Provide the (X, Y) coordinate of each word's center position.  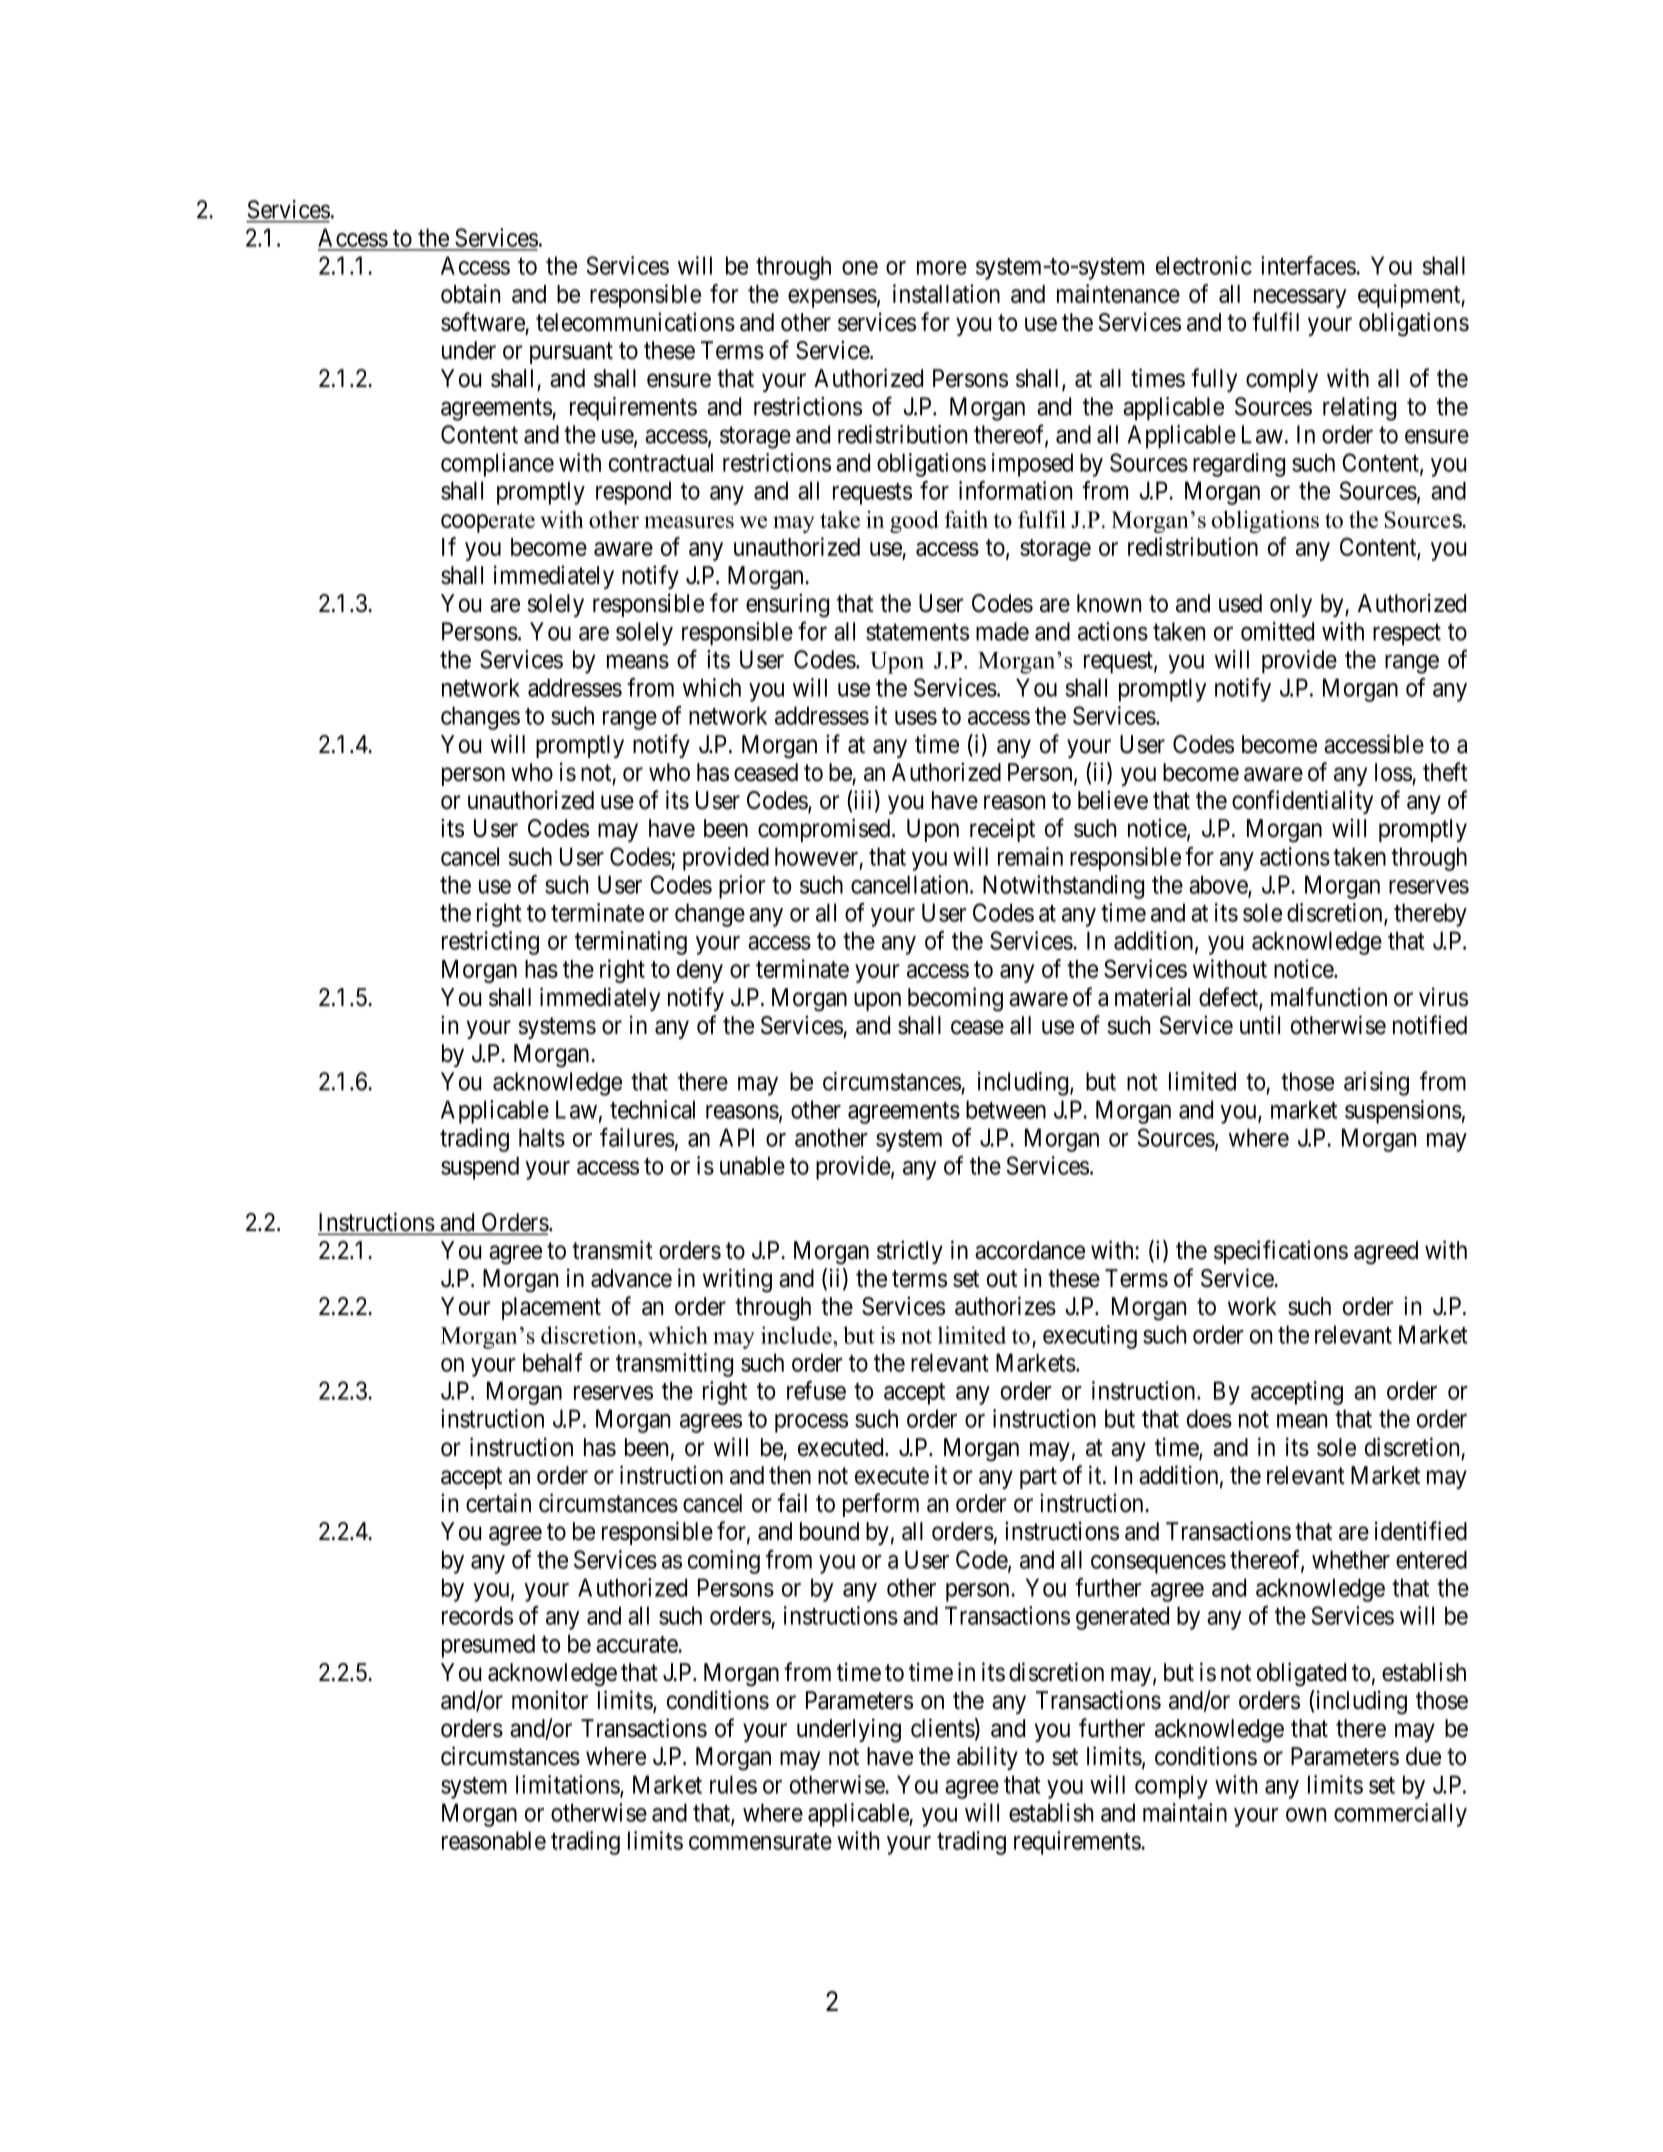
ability (987, 1758)
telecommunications (635, 322)
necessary (1300, 298)
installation (946, 293)
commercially (1400, 1815)
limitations (568, 1785)
